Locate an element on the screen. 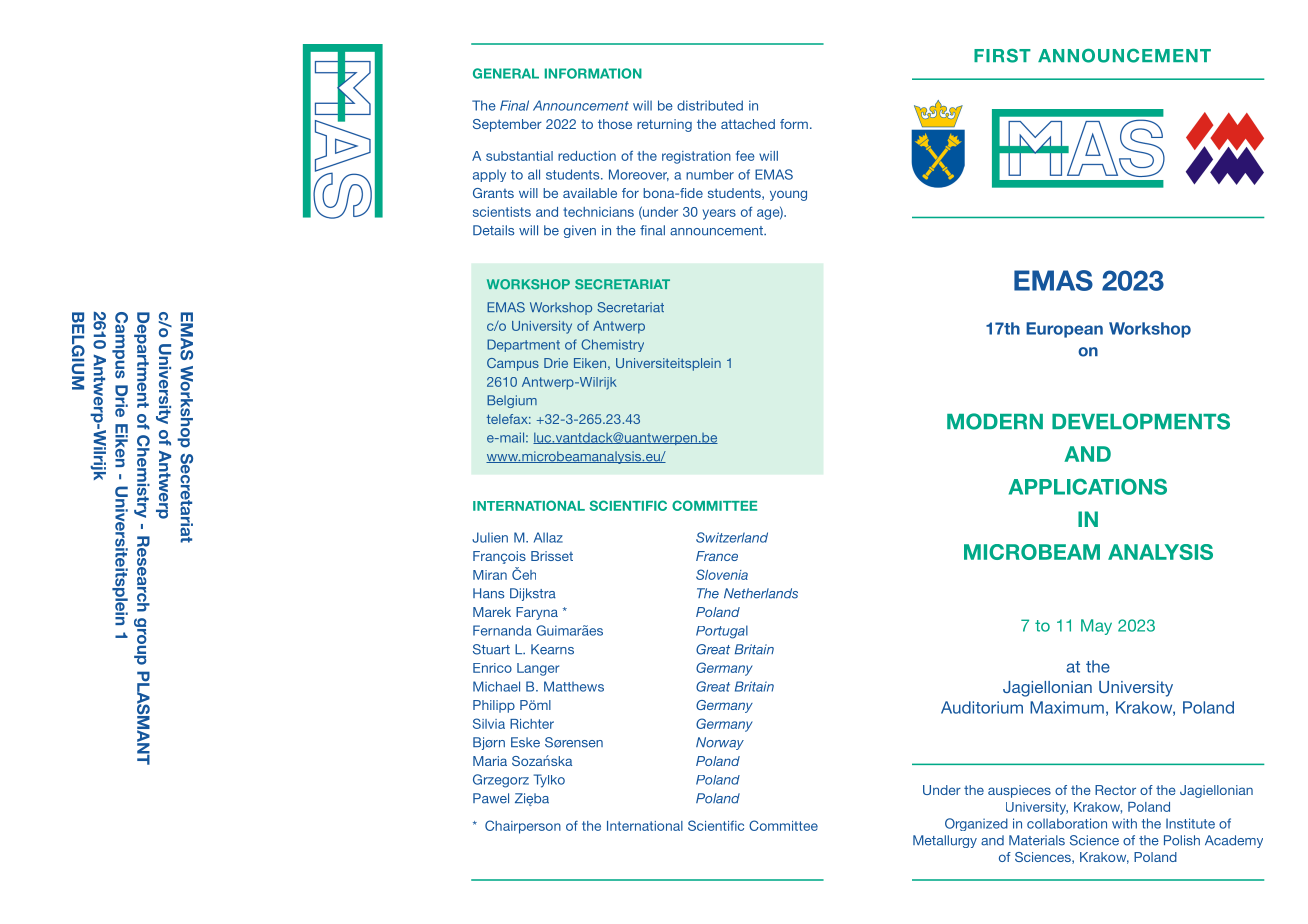 The width and height of the screenshot is (1308, 924). with is located at coordinates (1124, 823).
